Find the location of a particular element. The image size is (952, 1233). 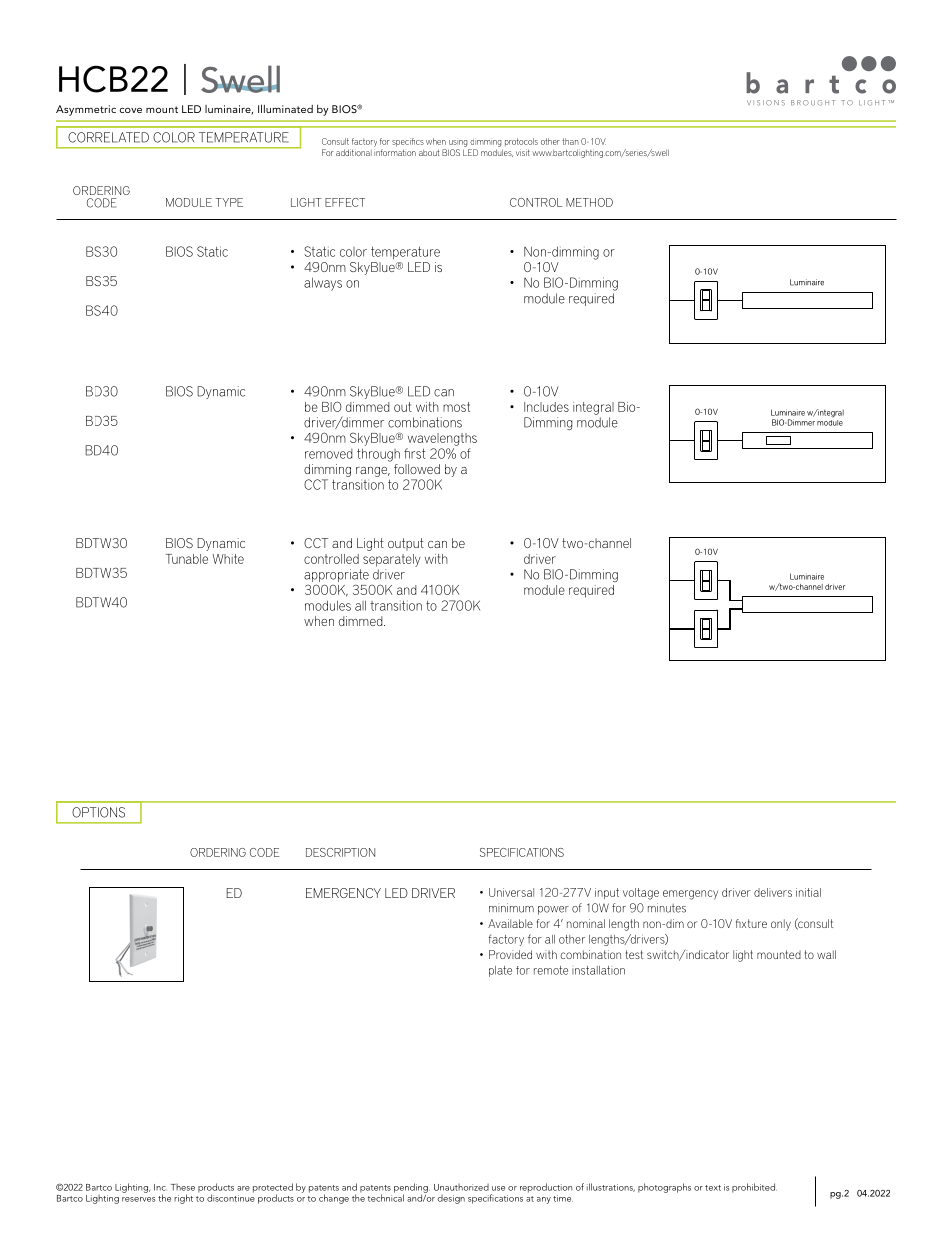

prohibited is located at coordinates (754, 1188).
